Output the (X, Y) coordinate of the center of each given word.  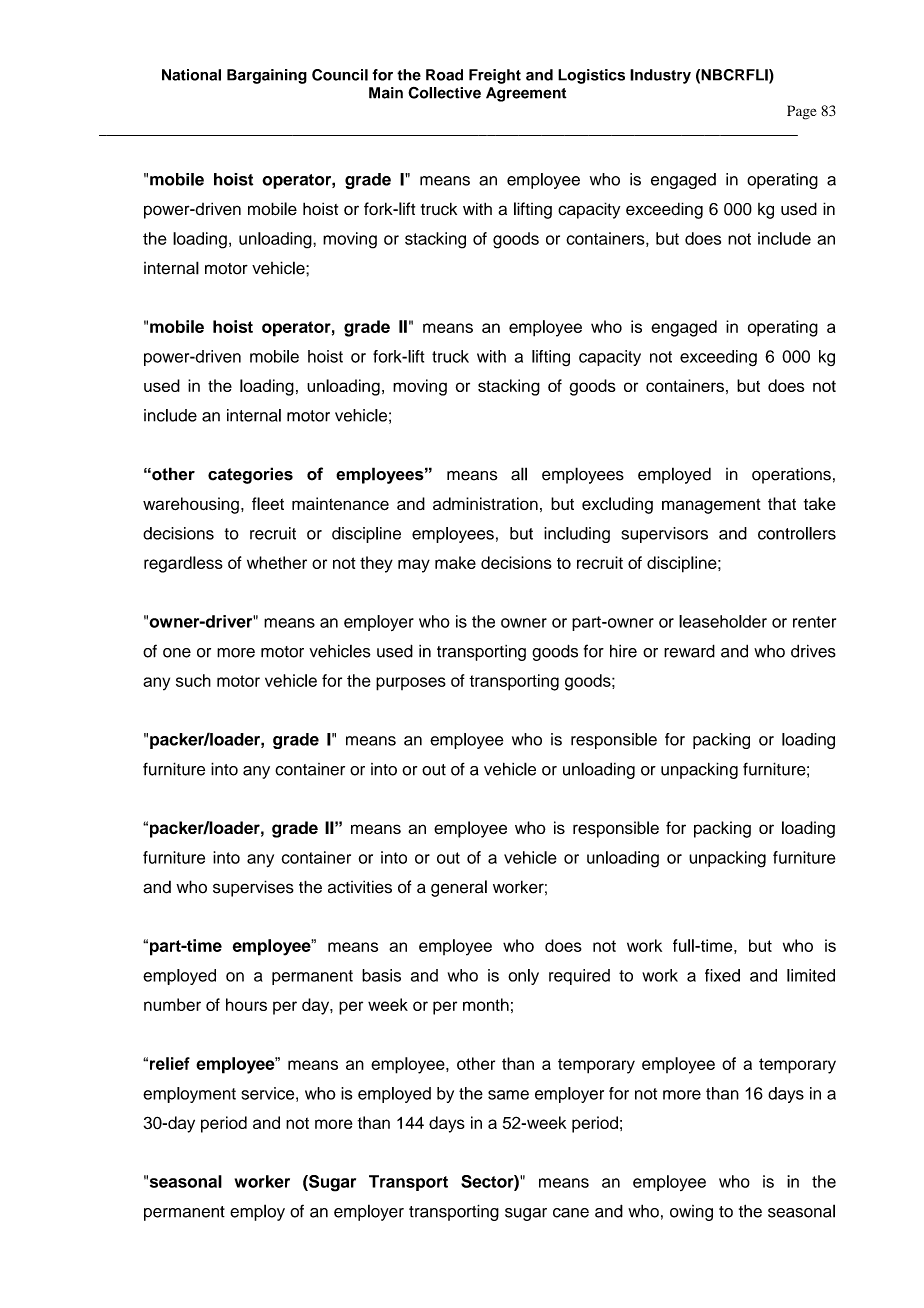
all (519, 474)
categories (250, 475)
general (459, 888)
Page (801, 112)
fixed (722, 975)
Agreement (526, 94)
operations (791, 476)
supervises (253, 888)
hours (246, 1004)
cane (571, 1213)
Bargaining (267, 76)
